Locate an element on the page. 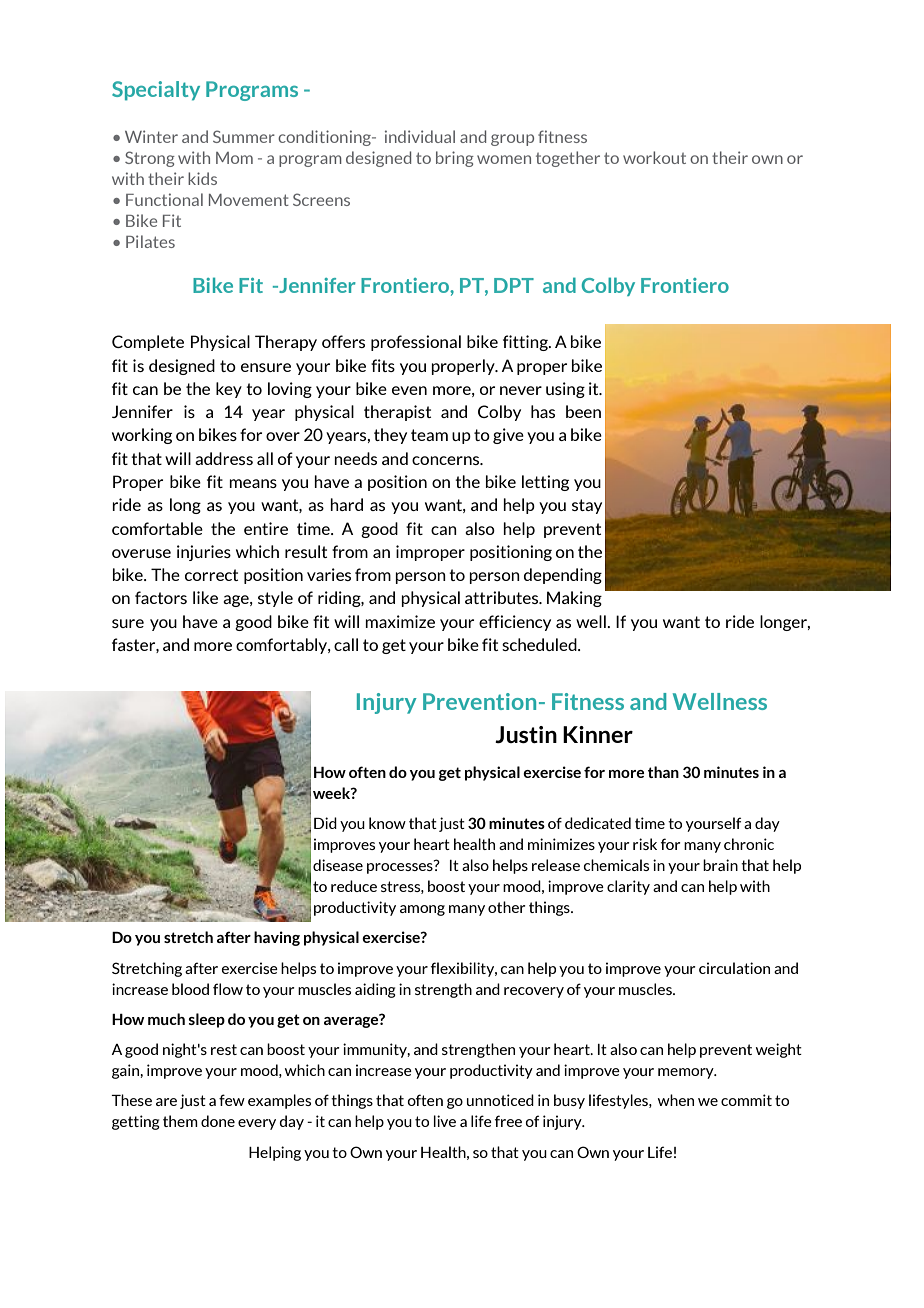  like is located at coordinates (205, 597).
